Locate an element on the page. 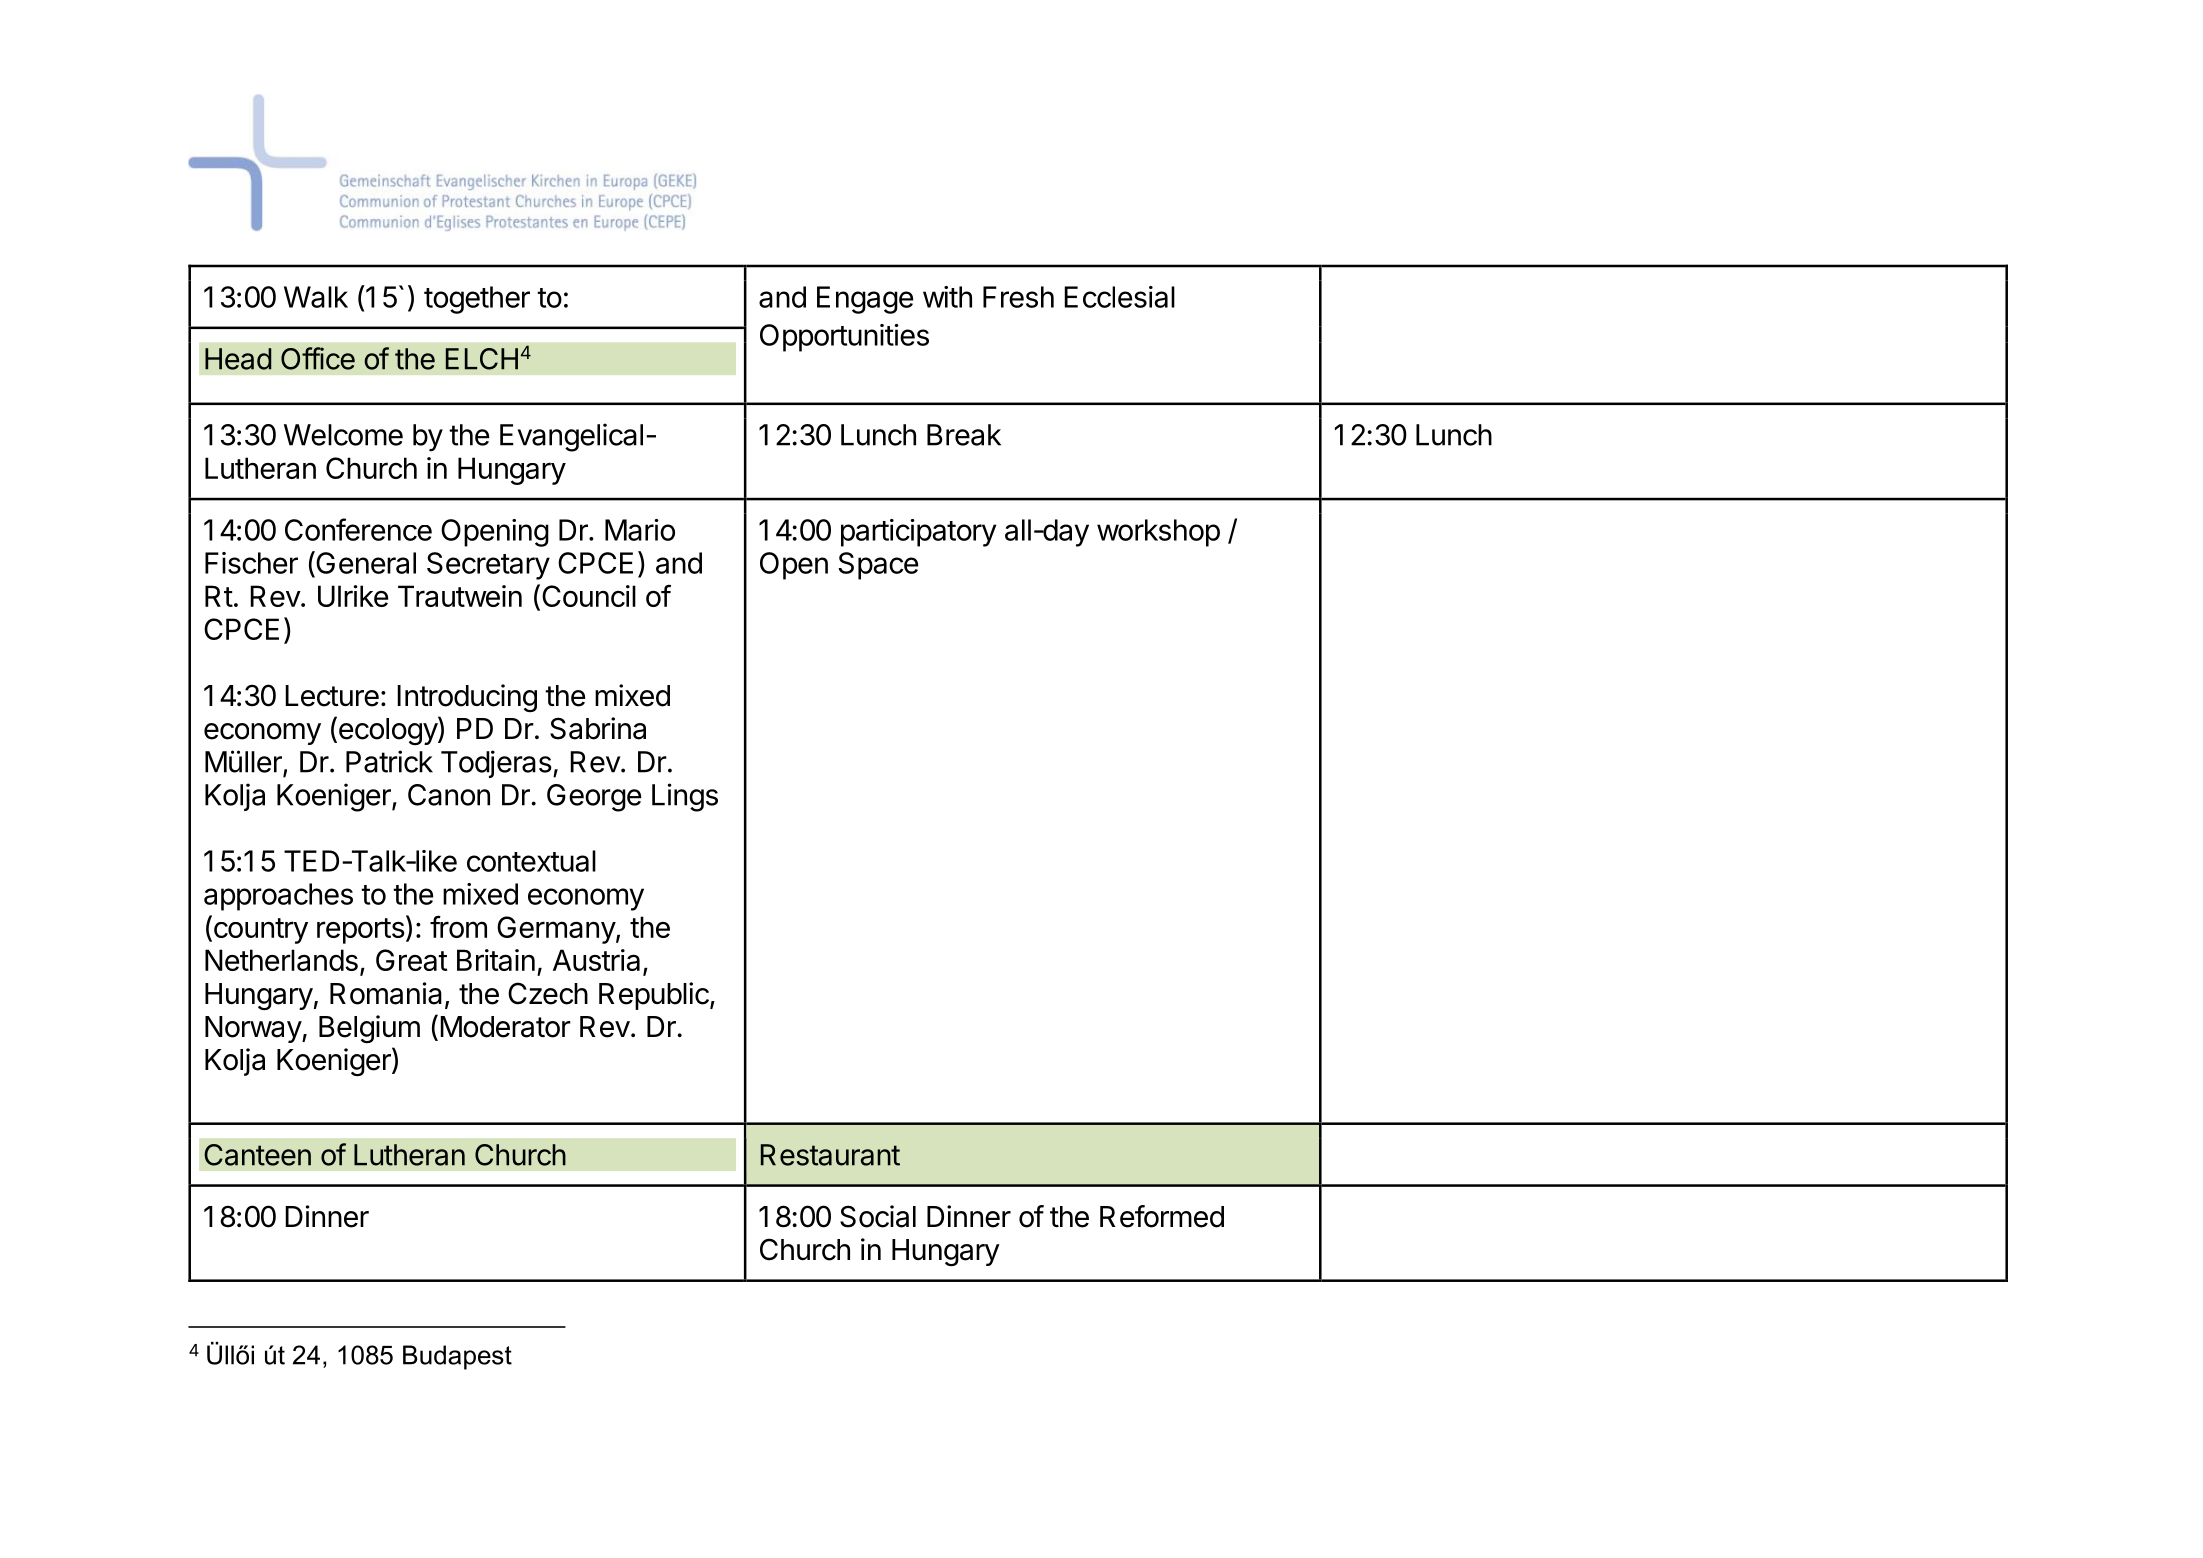  Office is located at coordinates (318, 358).
